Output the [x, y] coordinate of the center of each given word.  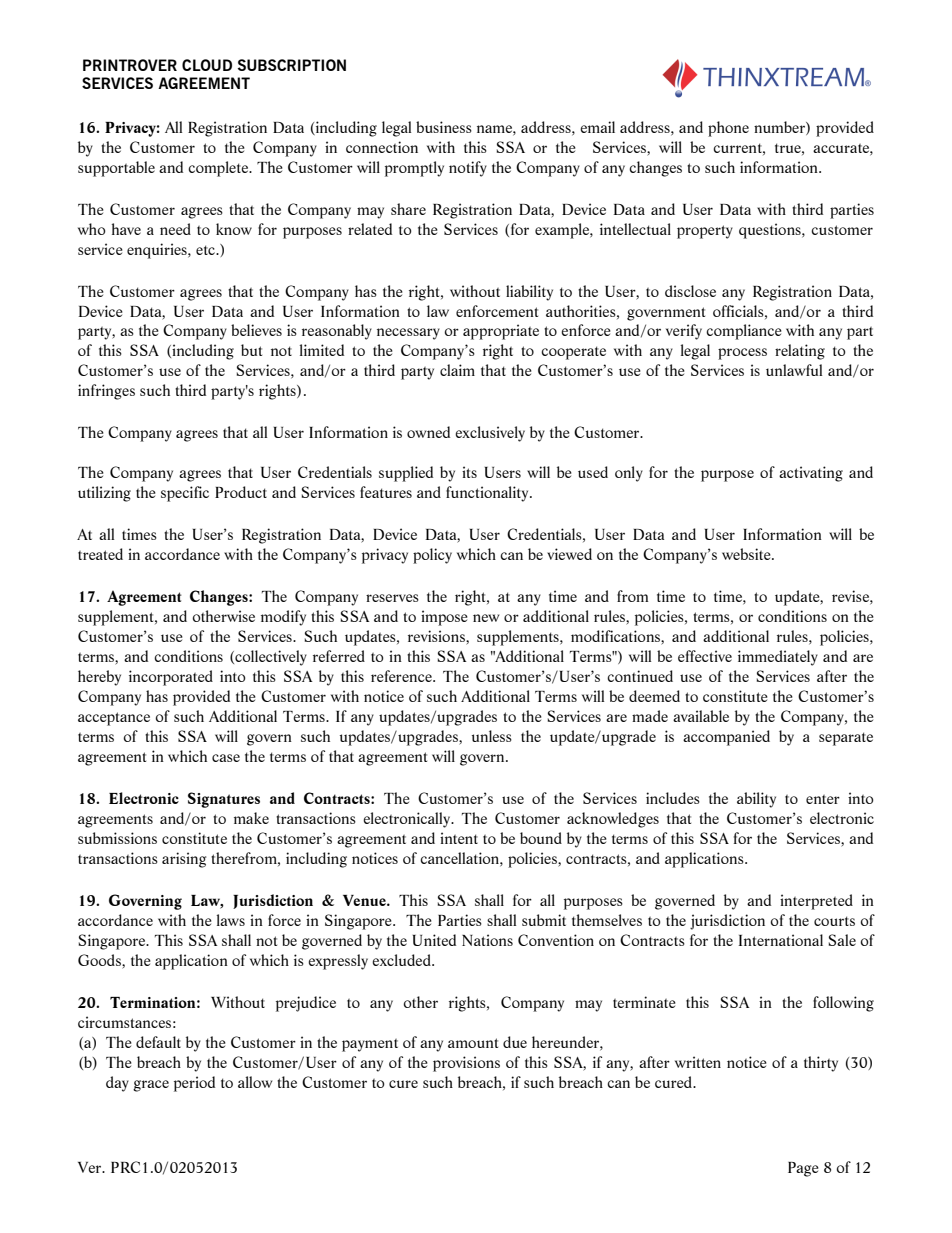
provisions [466, 1064]
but [251, 350]
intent [459, 838]
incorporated [171, 678]
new [486, 618]
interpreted [816, 902]
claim [457, 370]
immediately [778, 658]
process [742, 354]
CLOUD [207, 65]
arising [184, 860]
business [444, 127]
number [780, 128]
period [194, 1084]
